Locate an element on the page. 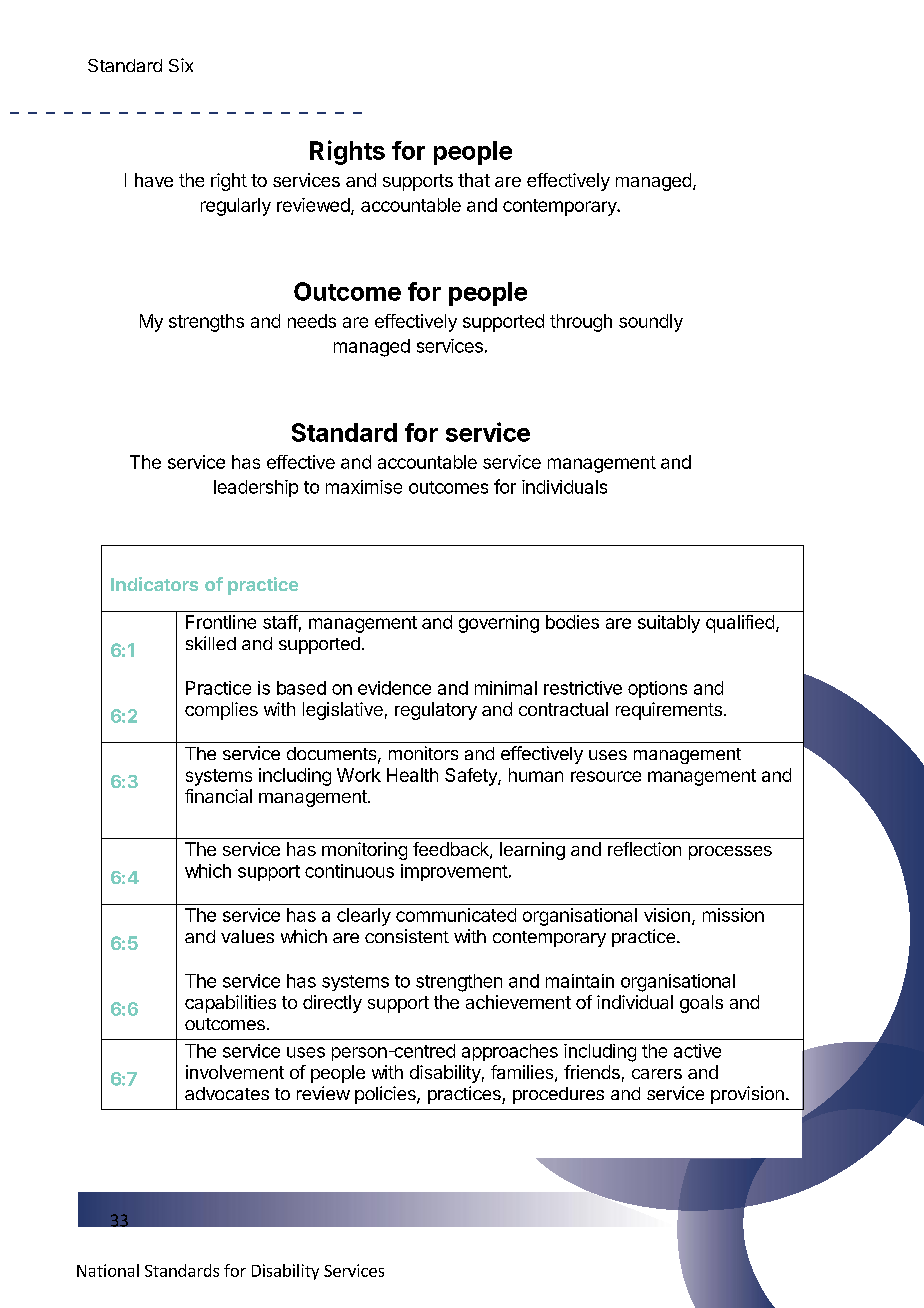  that is located at coordinates (474, 180).
